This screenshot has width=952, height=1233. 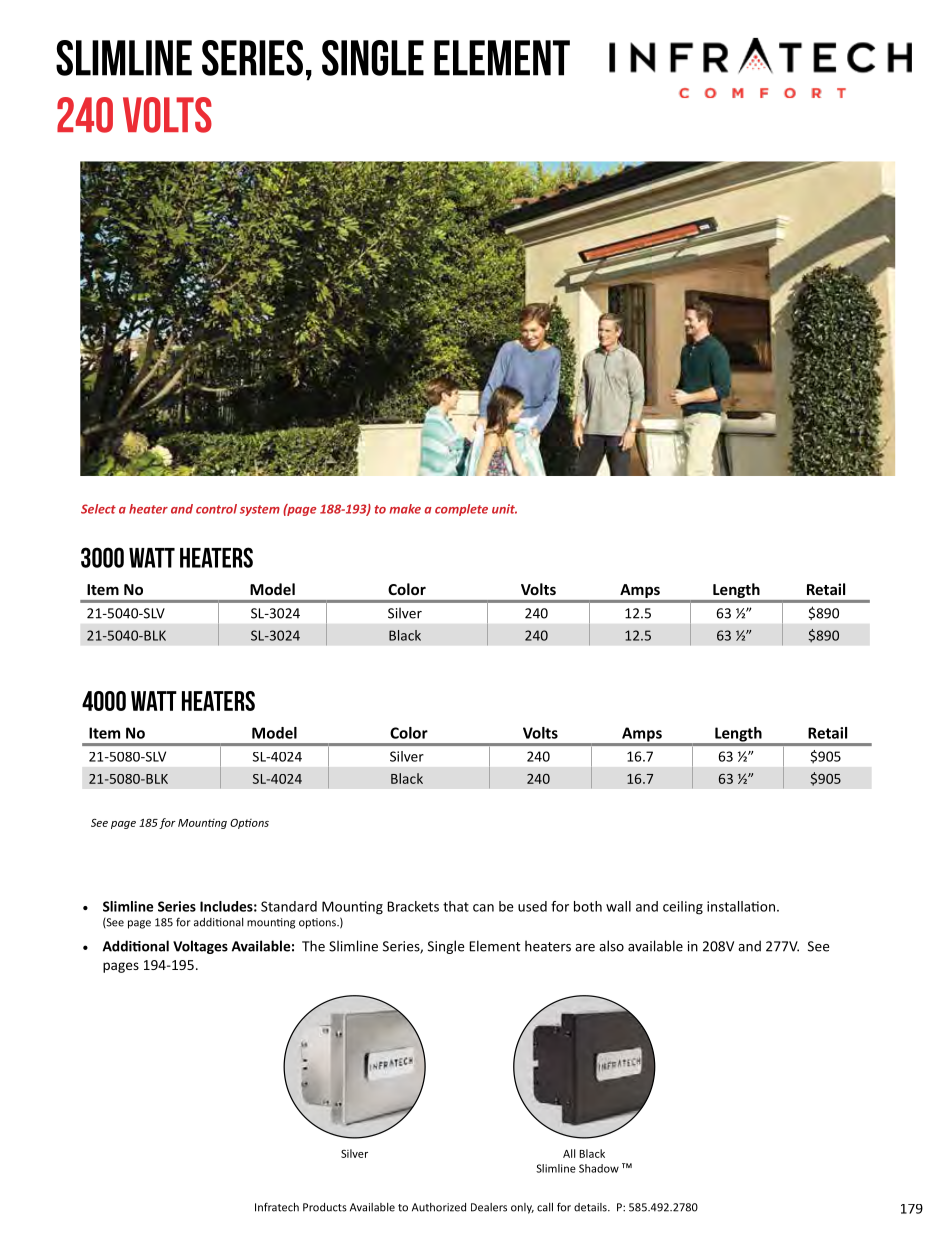 I want to click on also, so click(x=611, y=946).
